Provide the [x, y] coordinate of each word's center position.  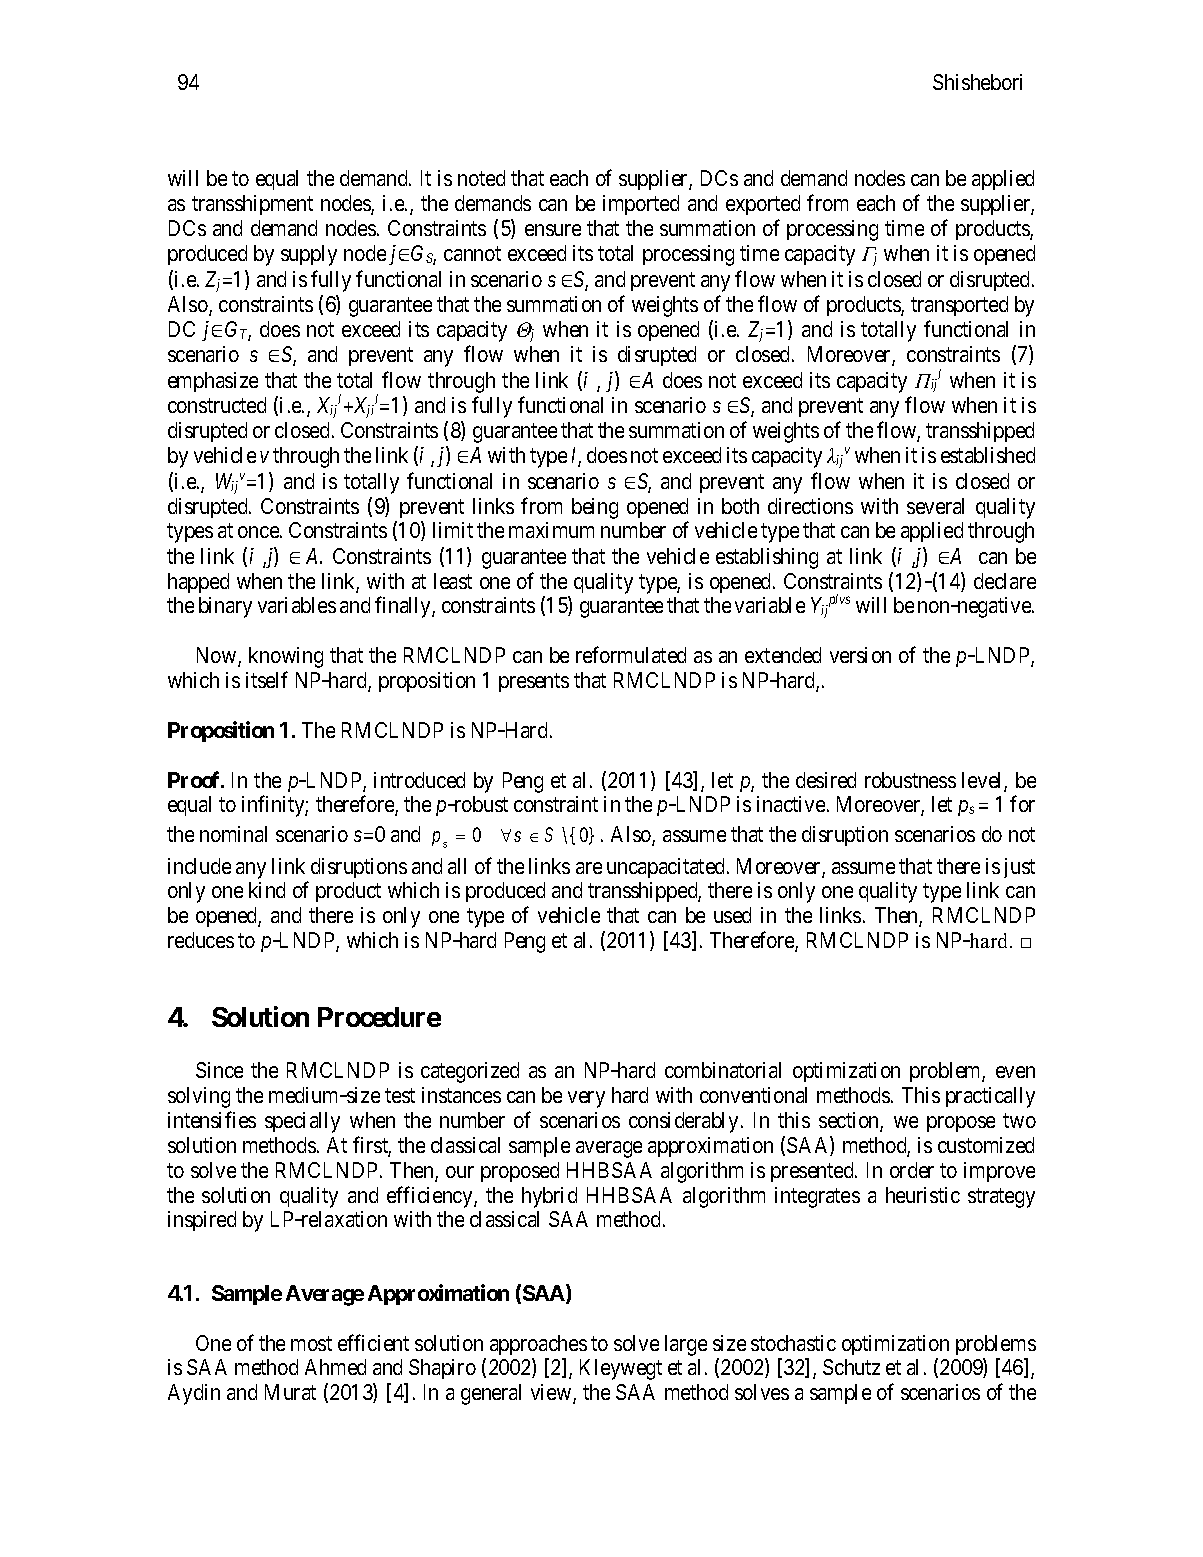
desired [826, 780]
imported [641, 205]
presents [534, 682]
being [595, 508]
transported [959, 306]
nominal [233, 834]
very [586, 1099]
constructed [217, 405]
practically [990, 1097]
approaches [538, 1345]
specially [302, 1122]
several [935, 506]
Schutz [851, 1367]
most [311, 1343]
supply [309, 255]
